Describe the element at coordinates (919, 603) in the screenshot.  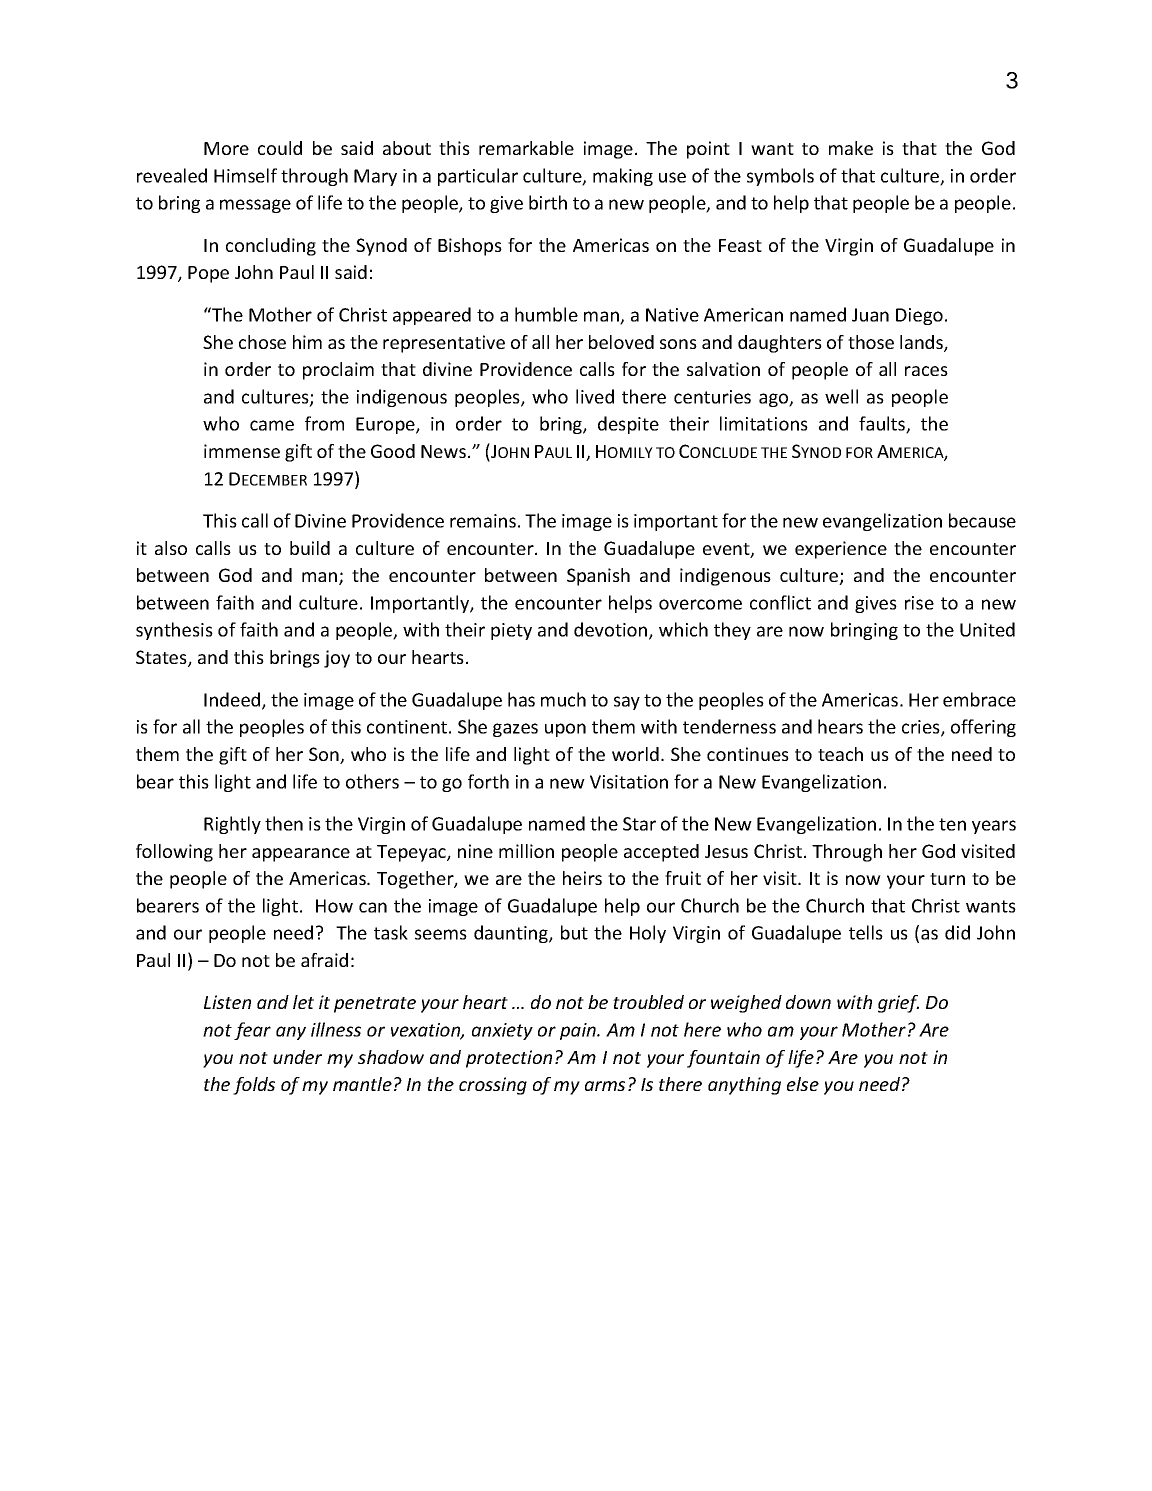
I see `rise` at that location.
